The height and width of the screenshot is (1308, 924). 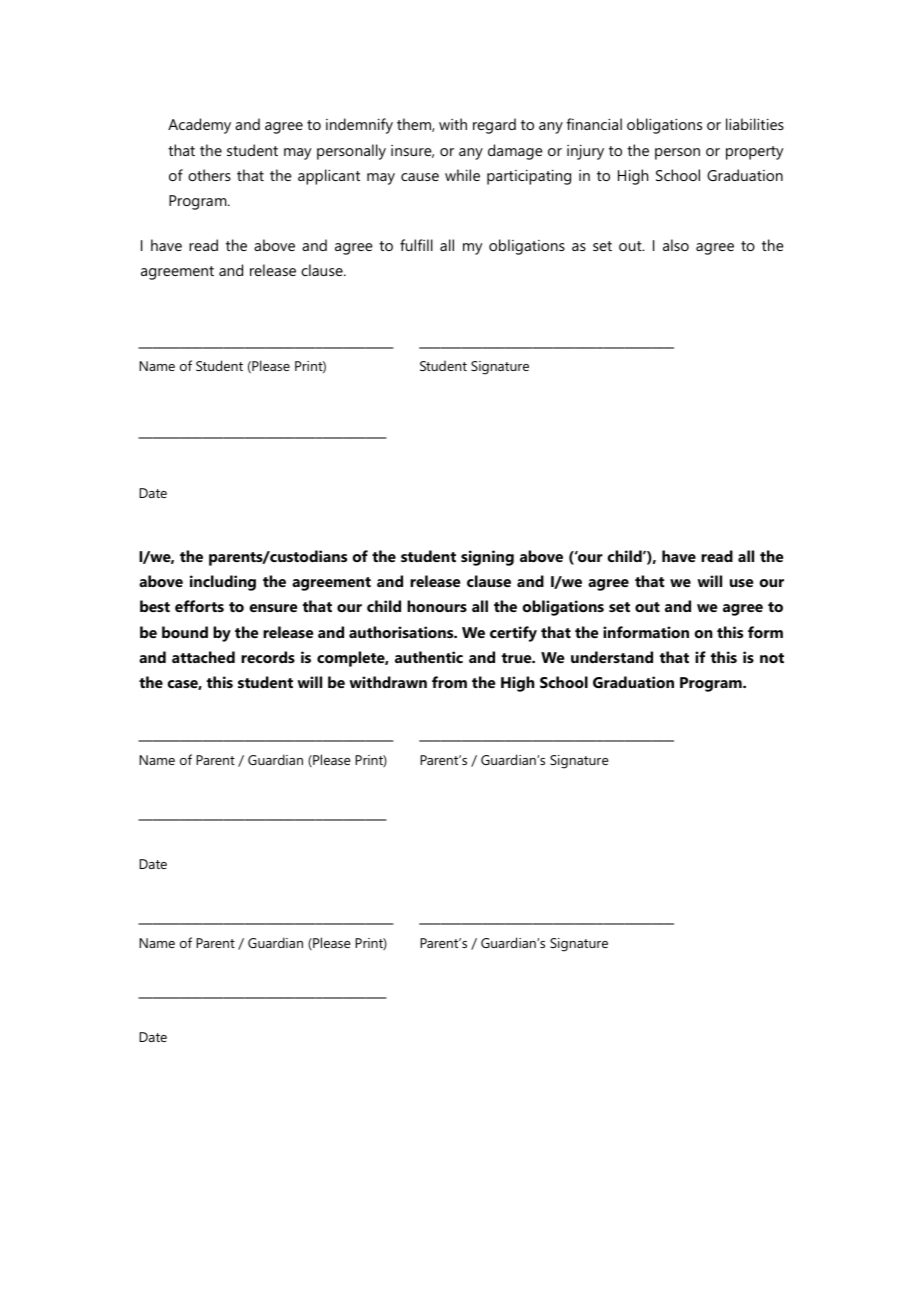 What do you see at coordinates (494, 126) in the screenshot?
I see `regard` at bounding box center [494, 126].
